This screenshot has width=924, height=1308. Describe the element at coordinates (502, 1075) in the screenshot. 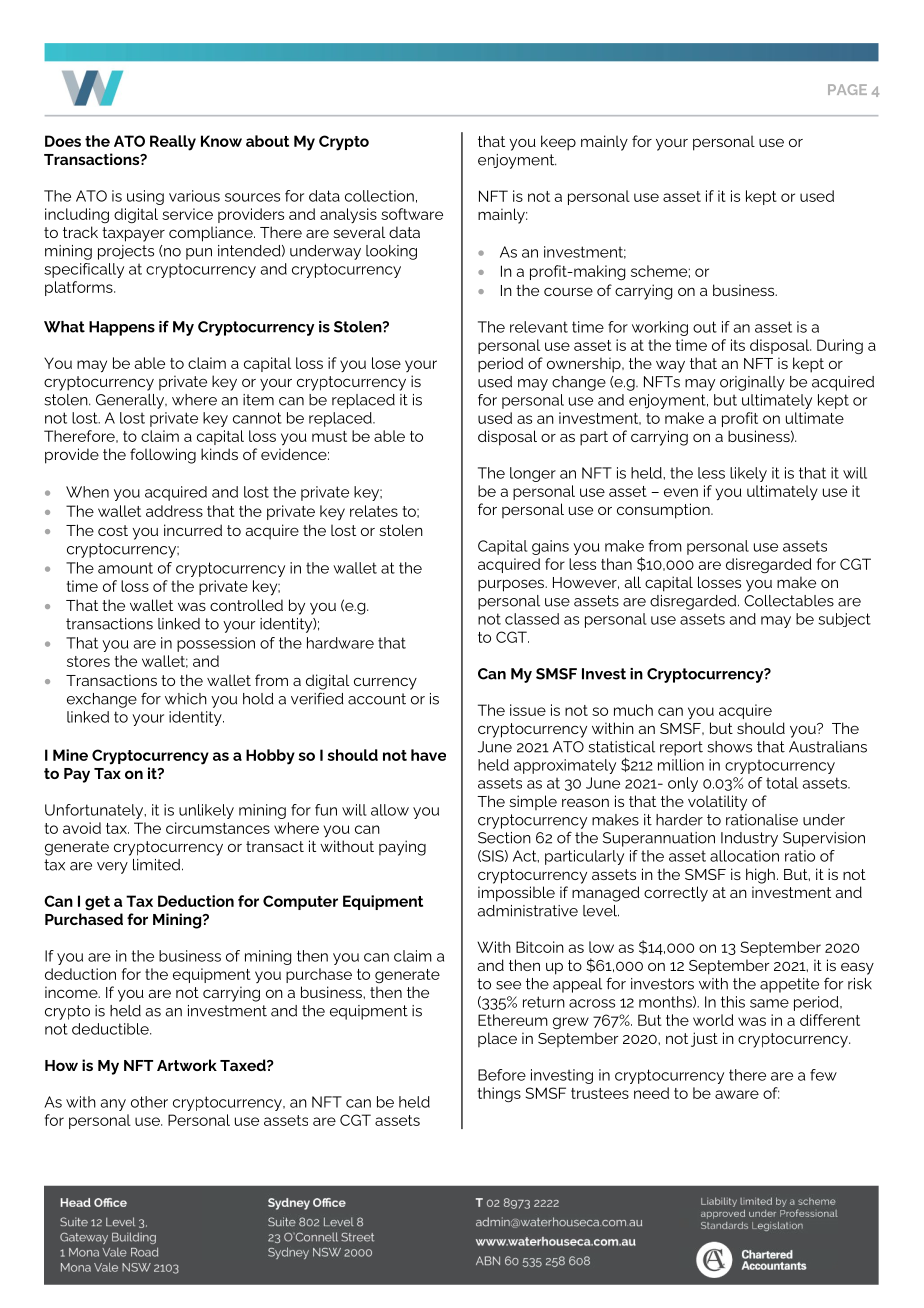

I see `Before` at that location.
